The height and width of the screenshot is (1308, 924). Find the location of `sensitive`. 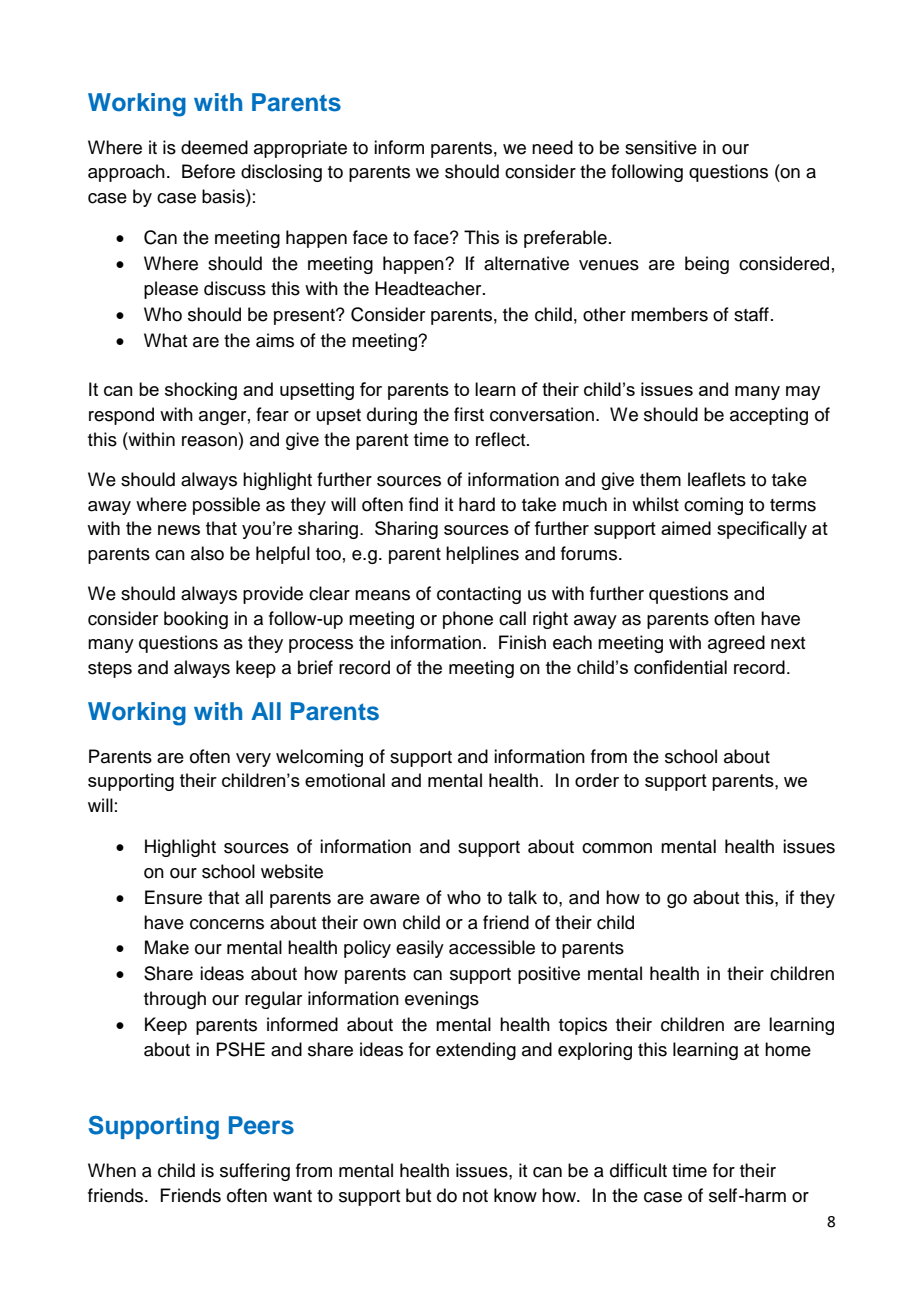

sensitive is located at coordinates (661, 147).
